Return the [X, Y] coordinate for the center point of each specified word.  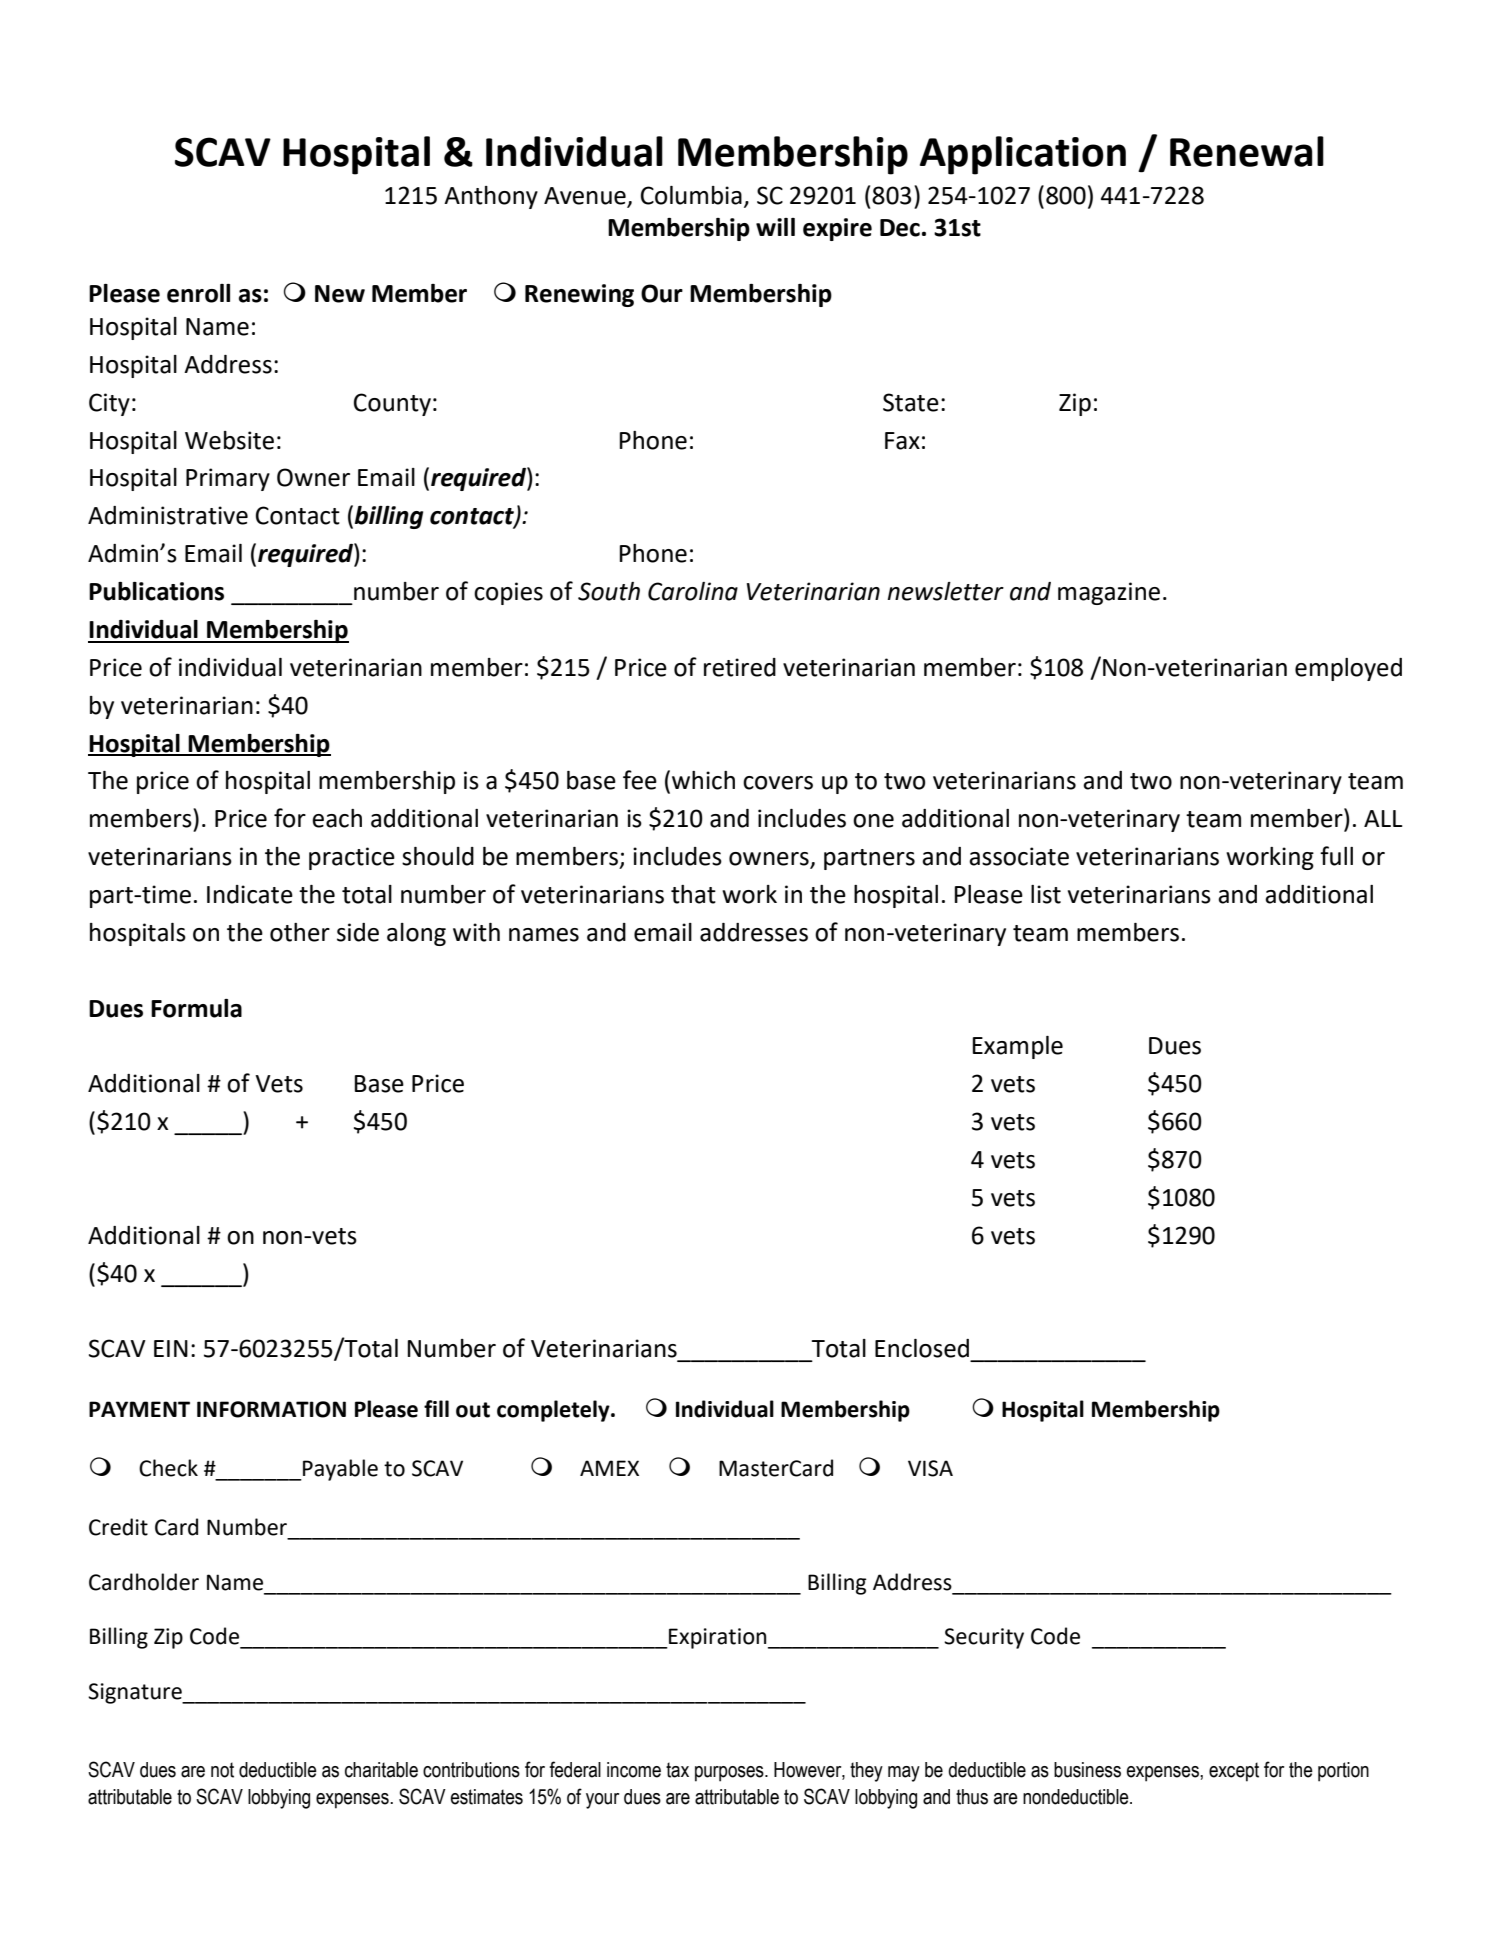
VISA [930, 1468]
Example [1017, 1047]
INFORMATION [271, 1409]
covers [778, 783]
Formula [196, 1008]
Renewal [1247, 151]
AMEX [609, 1468]
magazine [1109, 593]
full [1336, 856]
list [1046, 894]
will [775, 227]
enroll [198, 293]
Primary [228, 479]
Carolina [693, 591]
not [222, 1770]
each [337, 818]
